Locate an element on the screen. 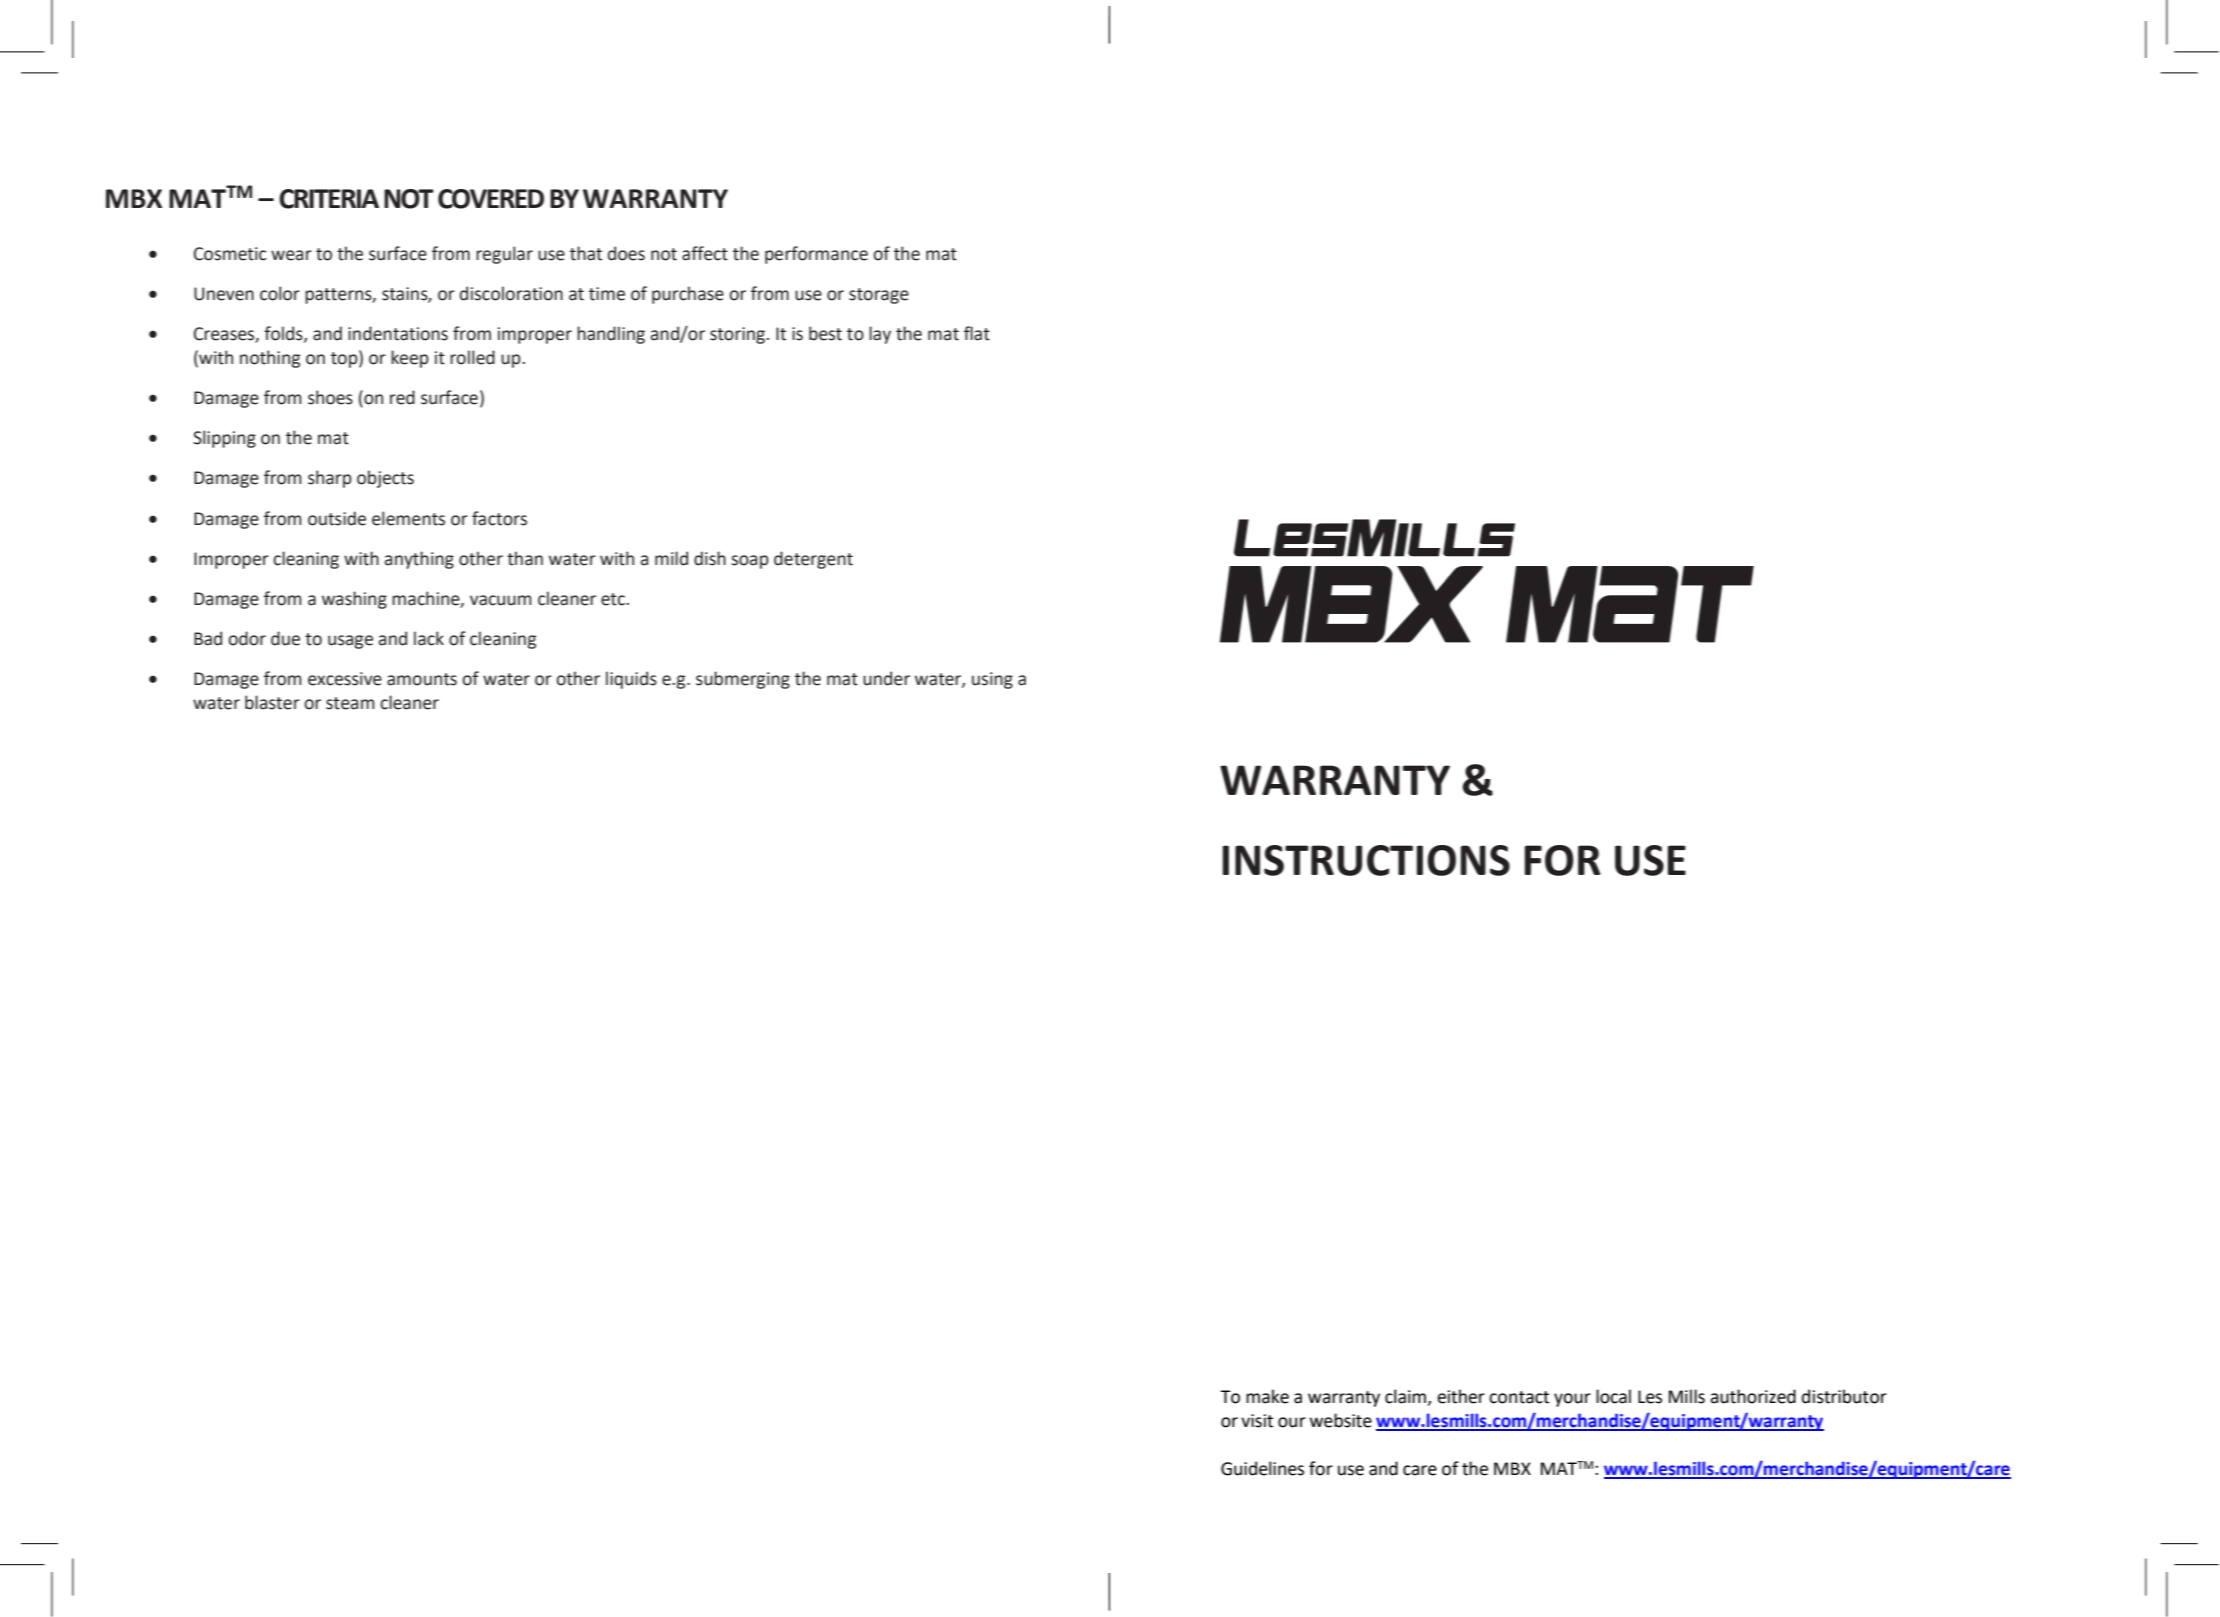 Image resolution: width=2220 pixels, height=1617 pixels. visit is located at coordinates (1257, 1421).
